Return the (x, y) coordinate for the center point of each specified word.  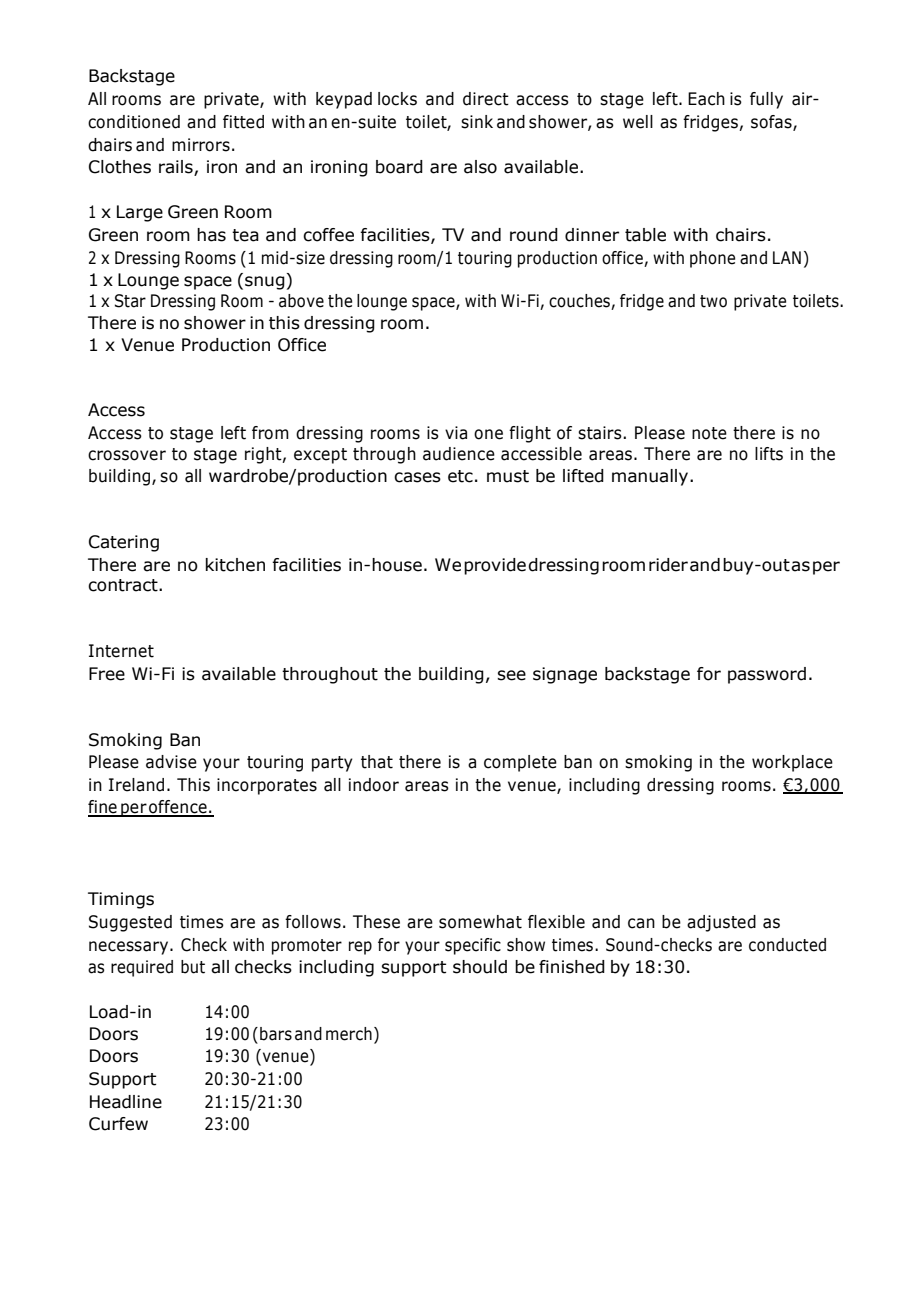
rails (177, 168)
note (709, 433)
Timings (121, 900)
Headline (126, 1102)
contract (124, 585)
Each (706, 99)
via (456, 433)
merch (349, 1034)
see (511, 675)
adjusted (721, 923)
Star (130, 301)
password (767, 675)
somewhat (480, 922)
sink (477, 122)
